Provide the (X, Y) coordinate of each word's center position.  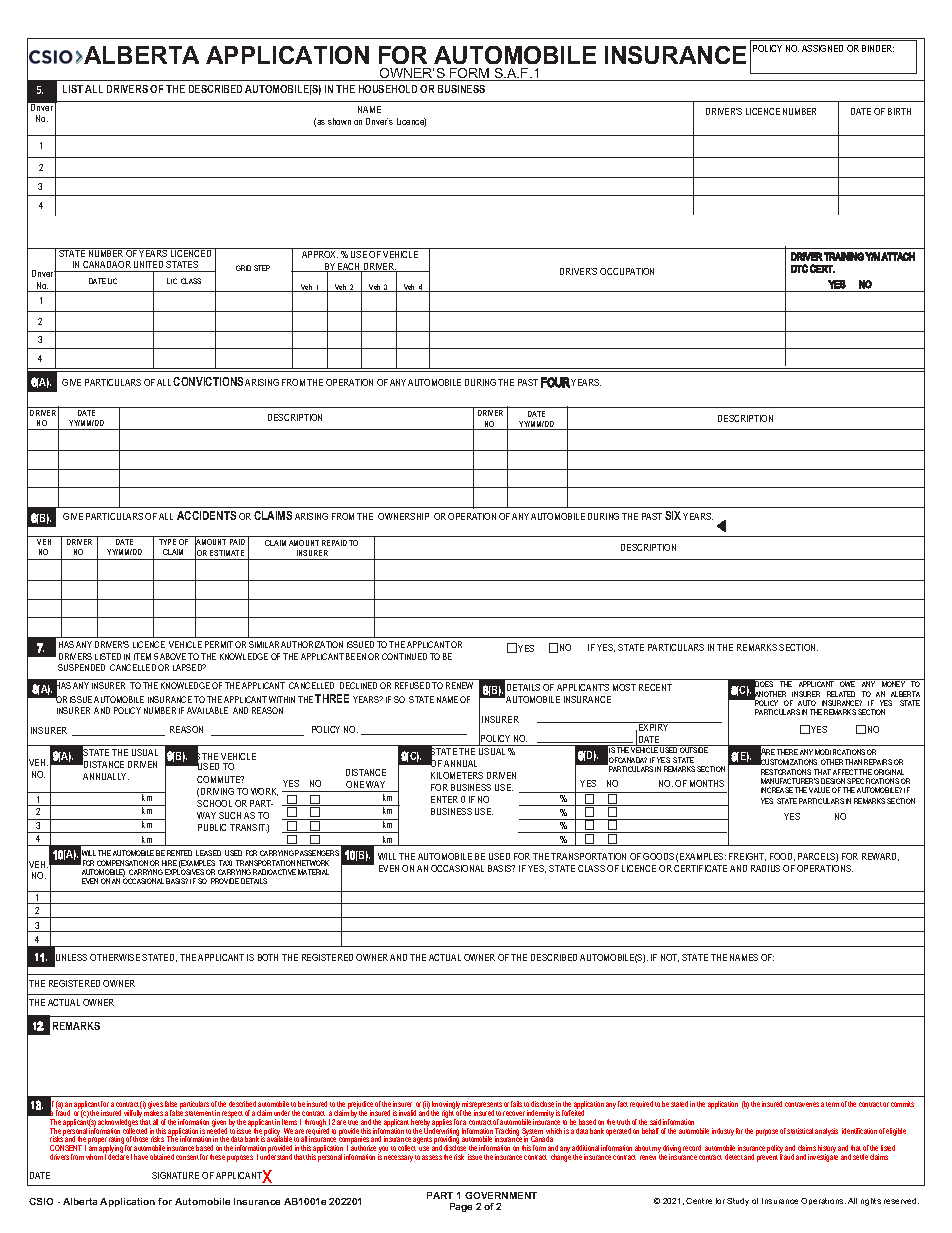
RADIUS (765, 868)
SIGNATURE (175, 1175)
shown (339, 121)
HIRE (169, 863)
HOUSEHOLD (388, 89)
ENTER (444, 799)
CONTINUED (404, 656)
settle (860, 1157)
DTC (799, 268)
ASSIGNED (822, 48)
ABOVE (173, 656)
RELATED (841, 694)
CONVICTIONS (208, 381)
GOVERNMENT (501, 1195)
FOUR (555, 382)
